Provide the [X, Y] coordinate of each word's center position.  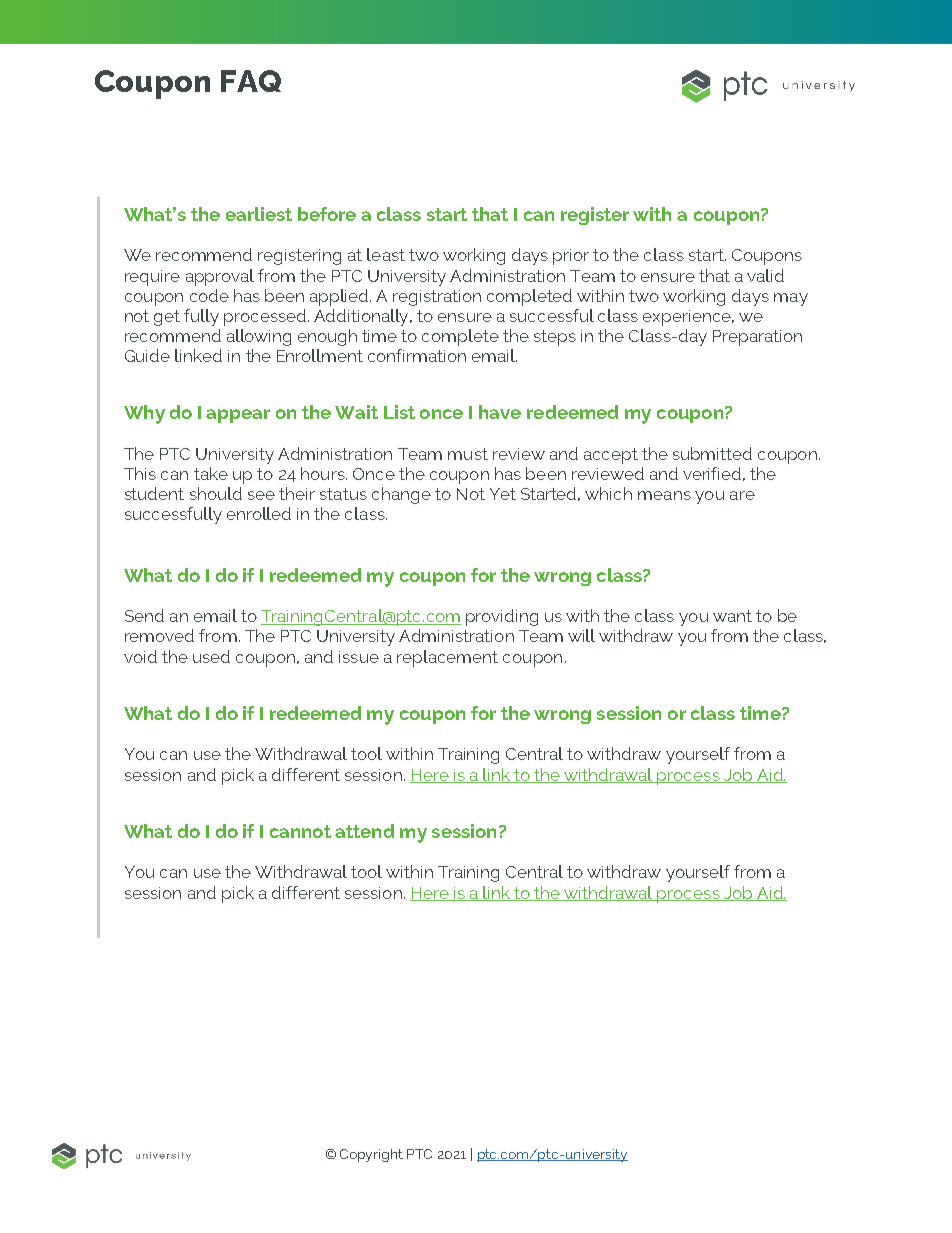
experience [688, 318]
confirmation [417, 355]
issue [359, 657]
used [211, 656]
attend [364, 831]
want [732, 616]
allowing [259, 337]
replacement [447, 658]
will [581, 635]
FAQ [251, 81]
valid [765, 275]
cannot [300, 831]
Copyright [371, 1155]
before [327, 214]
